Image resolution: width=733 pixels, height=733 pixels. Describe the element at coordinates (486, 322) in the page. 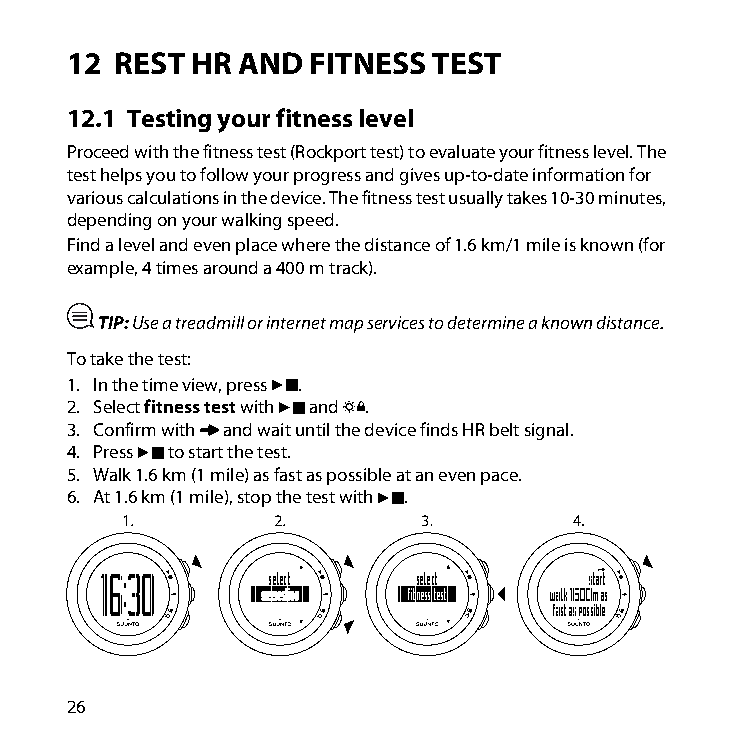

I see `determine` at that location.
